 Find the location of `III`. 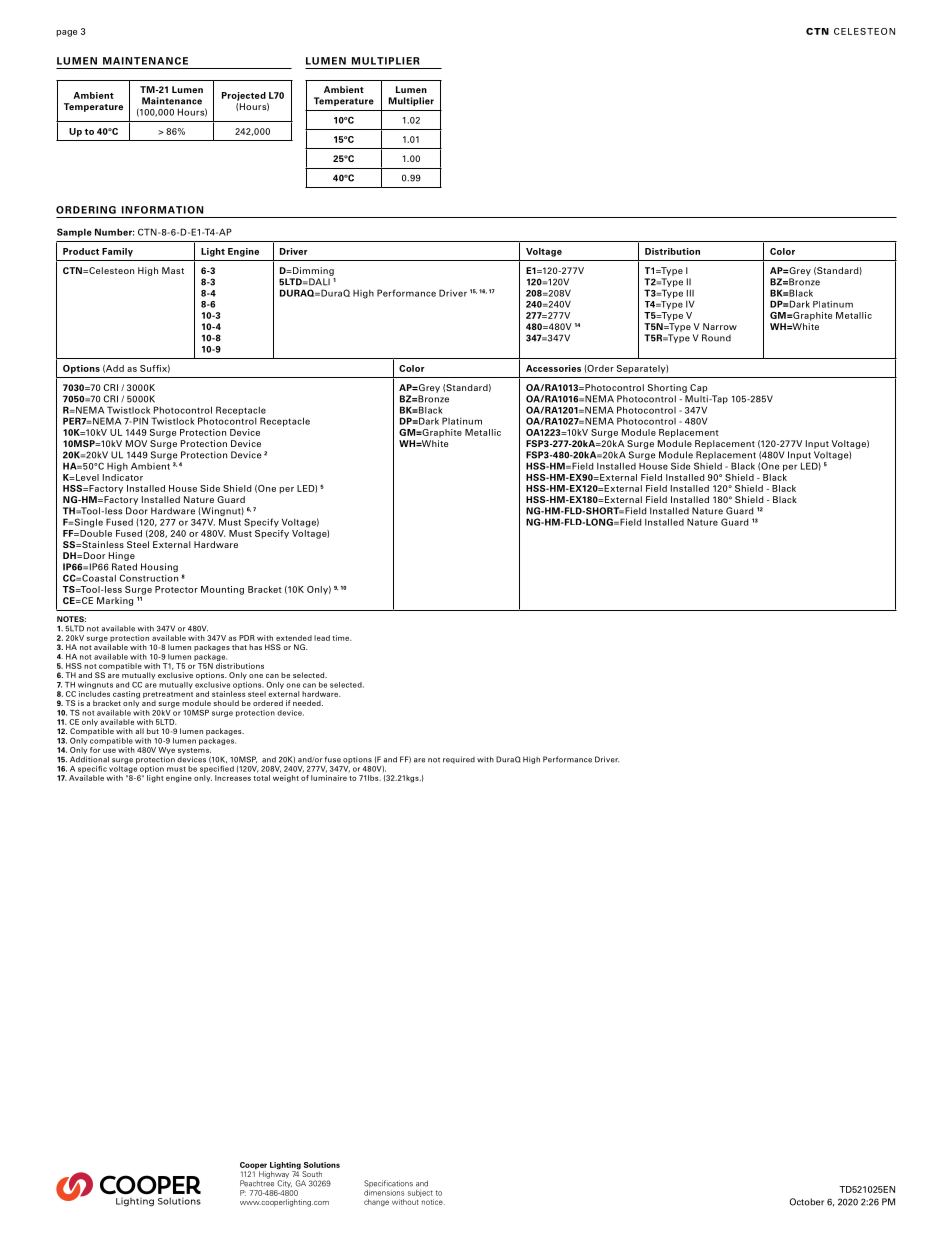

III is located at coordinates (690, 293).
